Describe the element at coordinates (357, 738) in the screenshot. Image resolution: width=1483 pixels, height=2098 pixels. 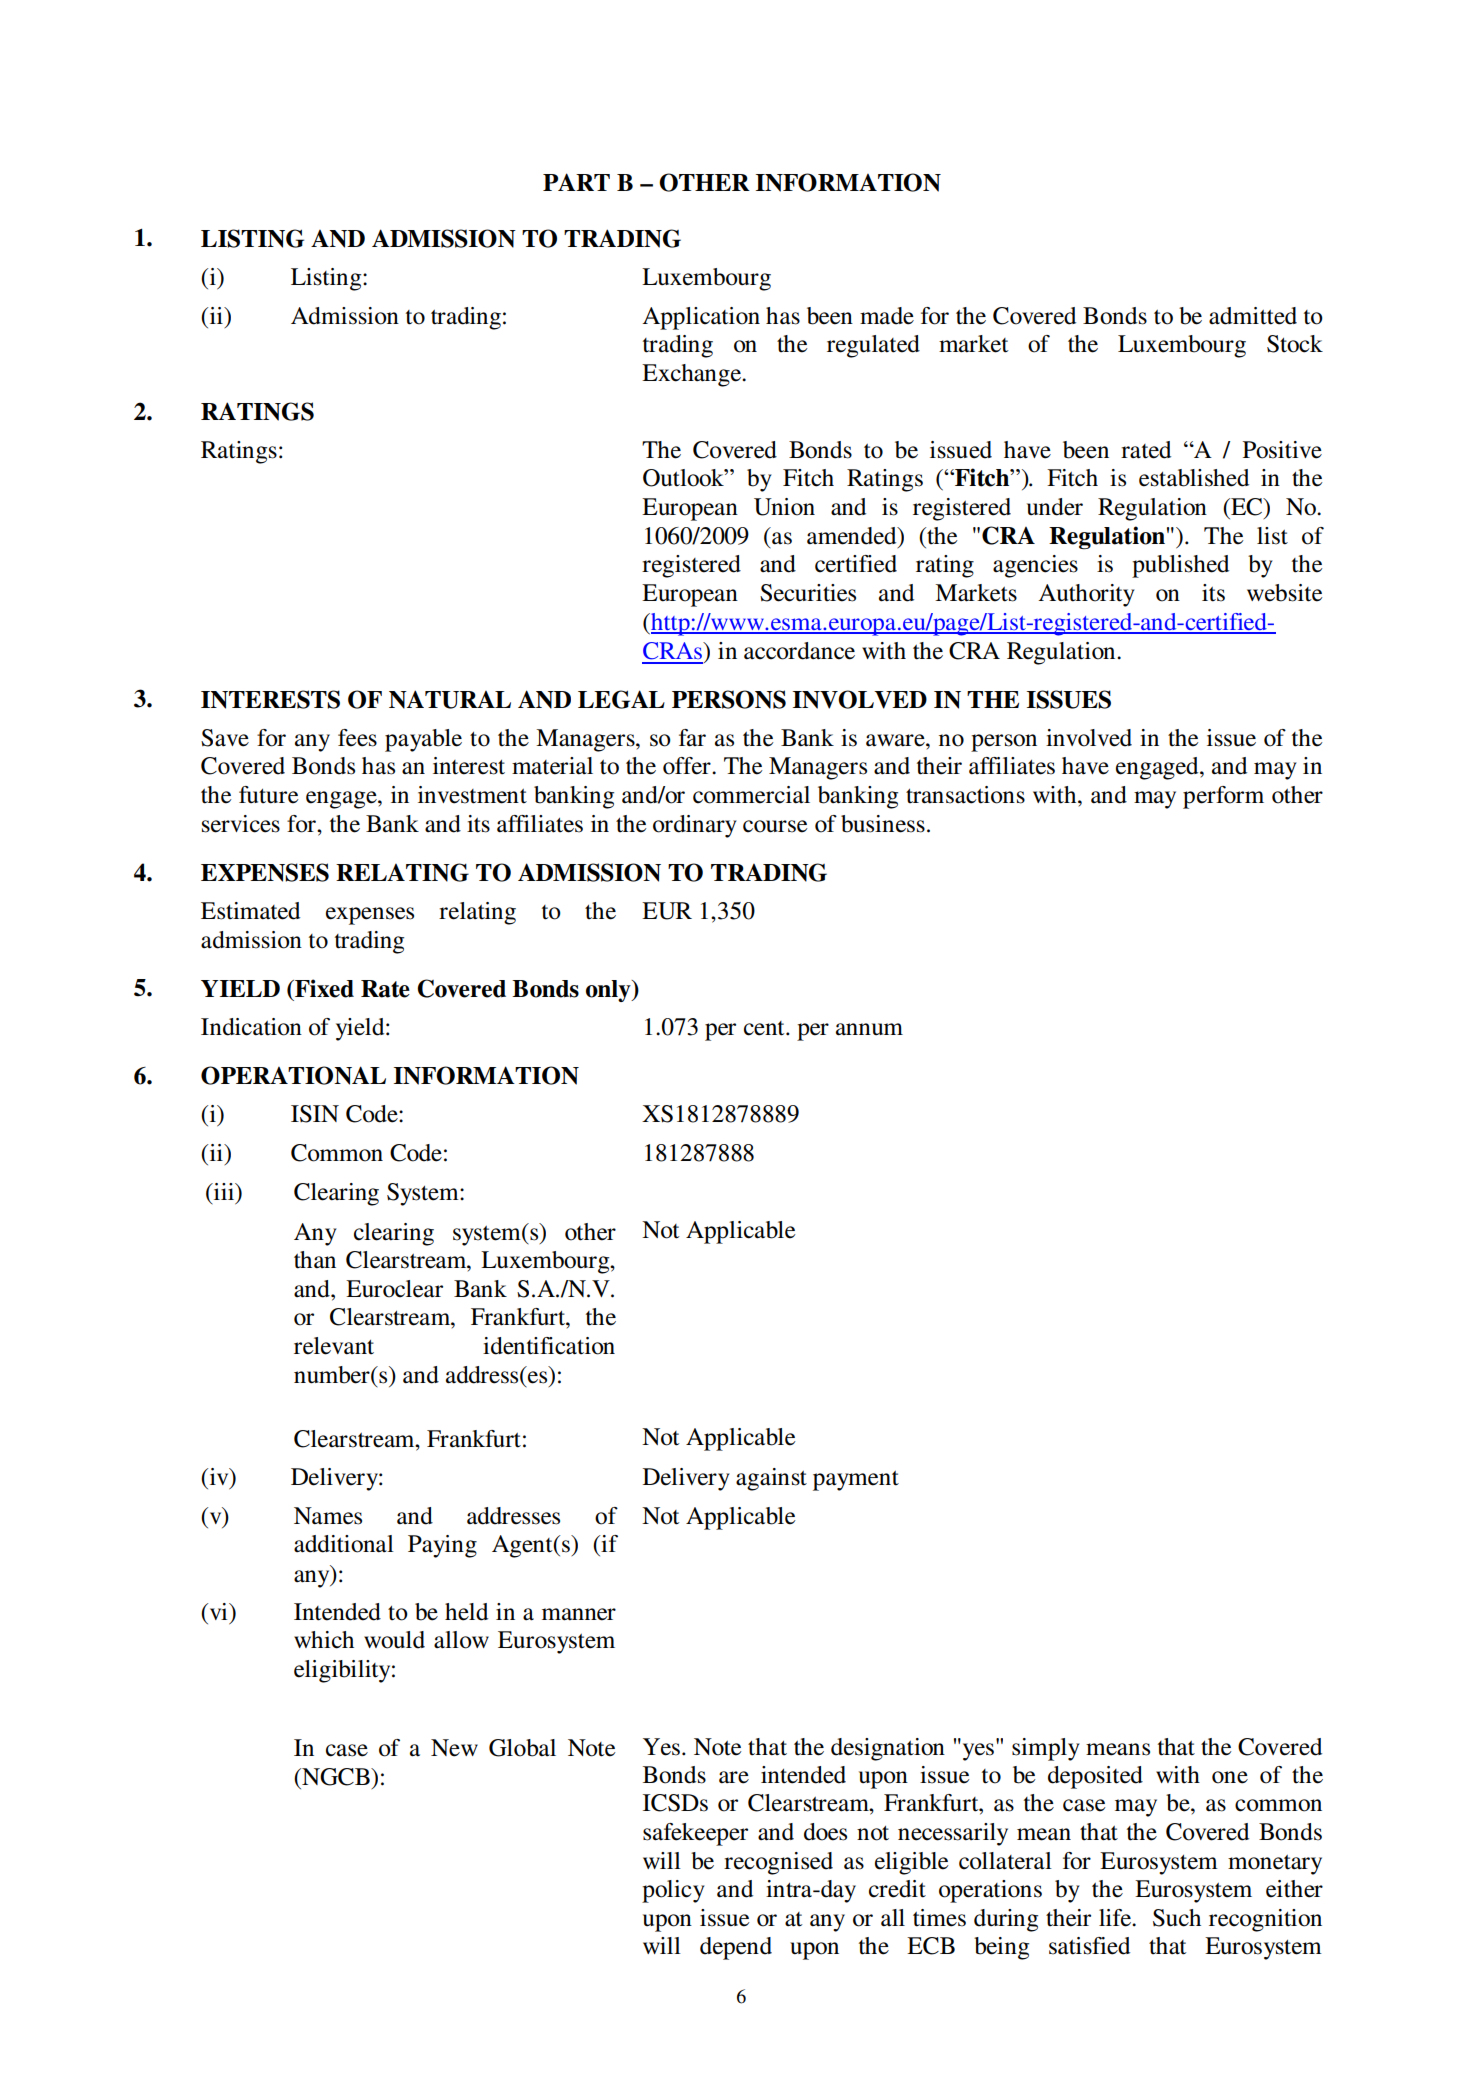
I see `fees` at that location.
